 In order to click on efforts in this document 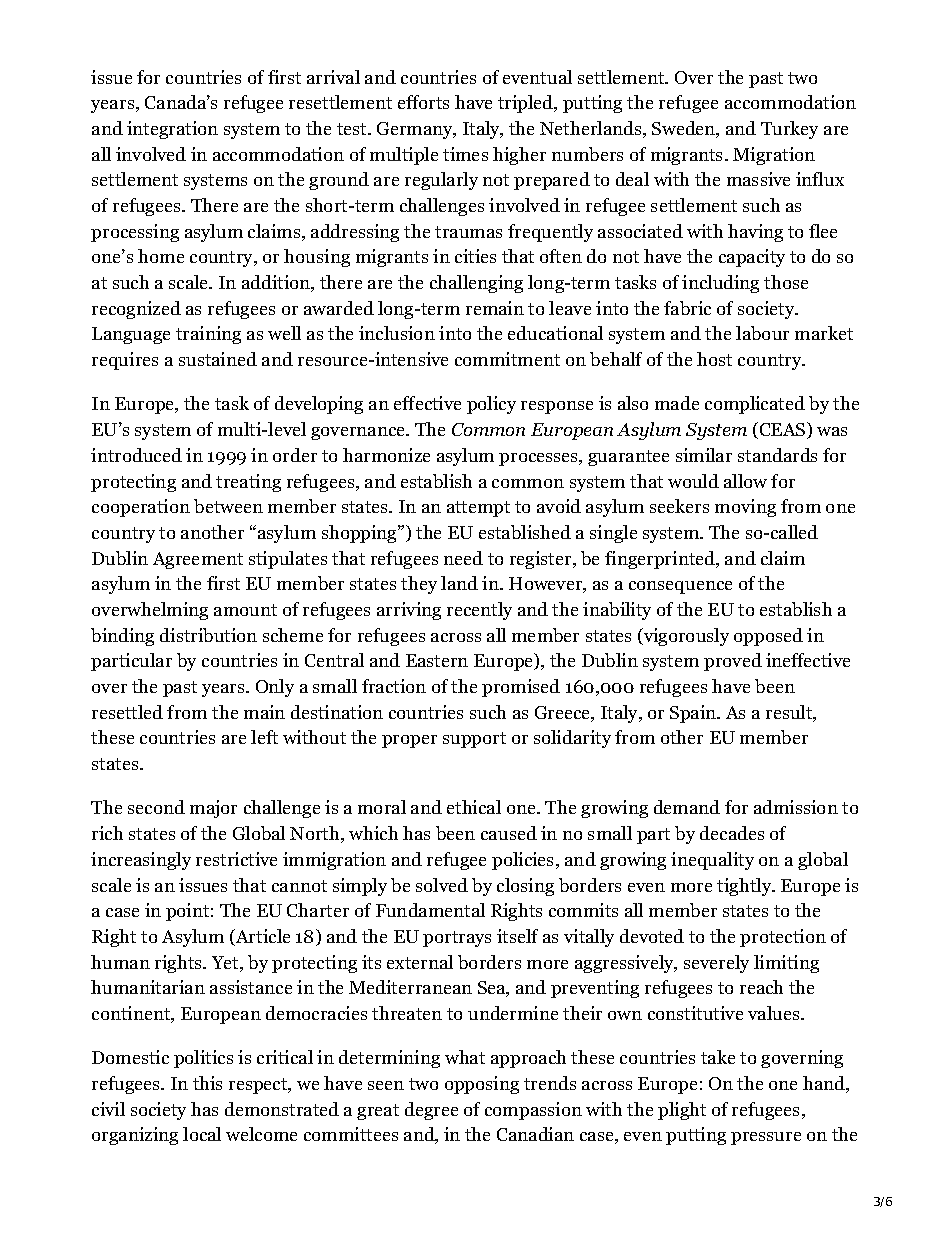, I will do `click(423, 102)`.
